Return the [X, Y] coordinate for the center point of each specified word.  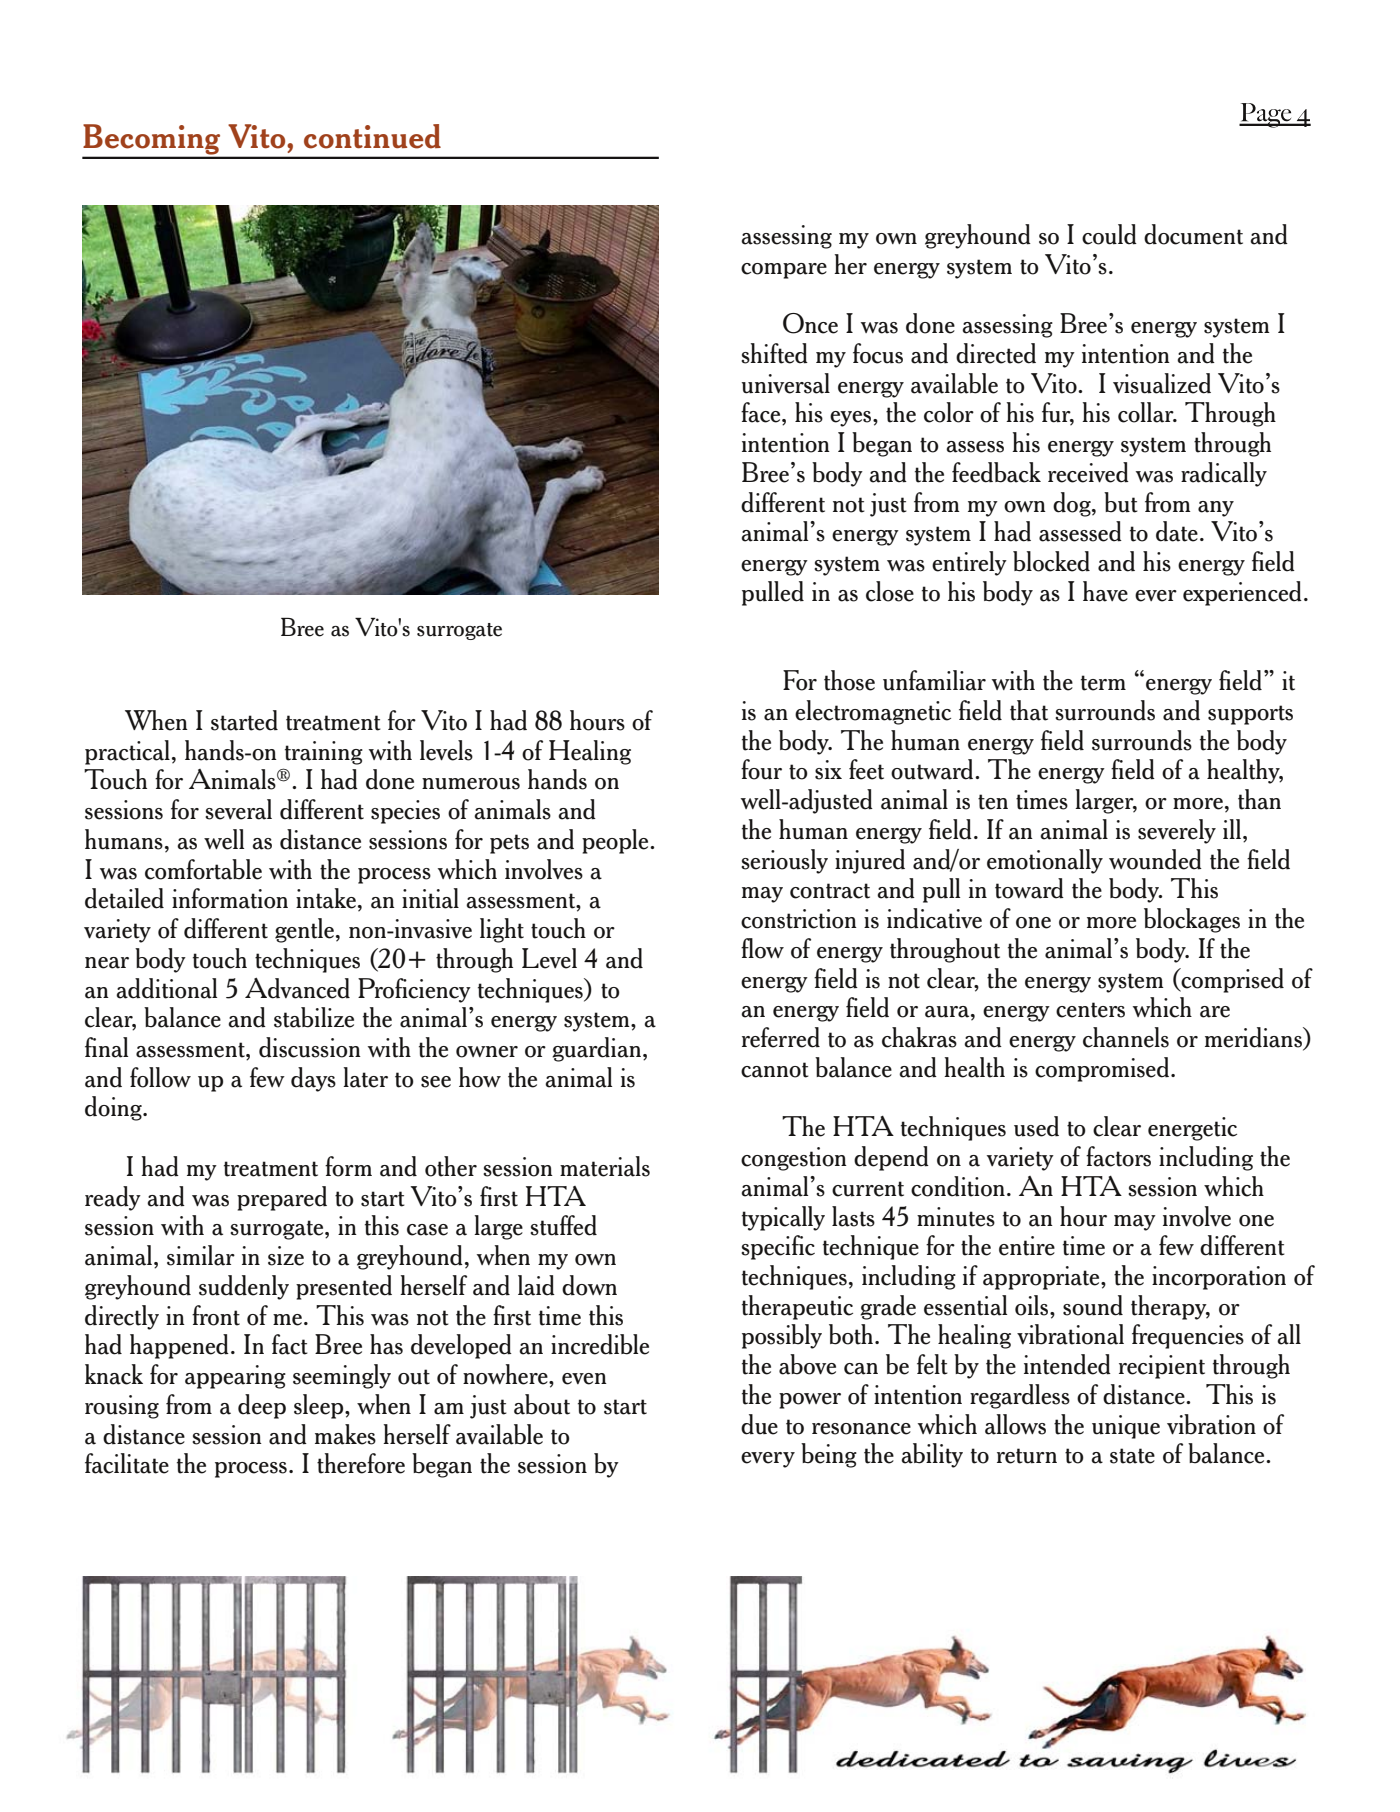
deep [262, 1406]
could [1109, 234]
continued [372, 136]
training [324, 753]
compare [784, 271]
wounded [1155, 859]
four [761, 769]
